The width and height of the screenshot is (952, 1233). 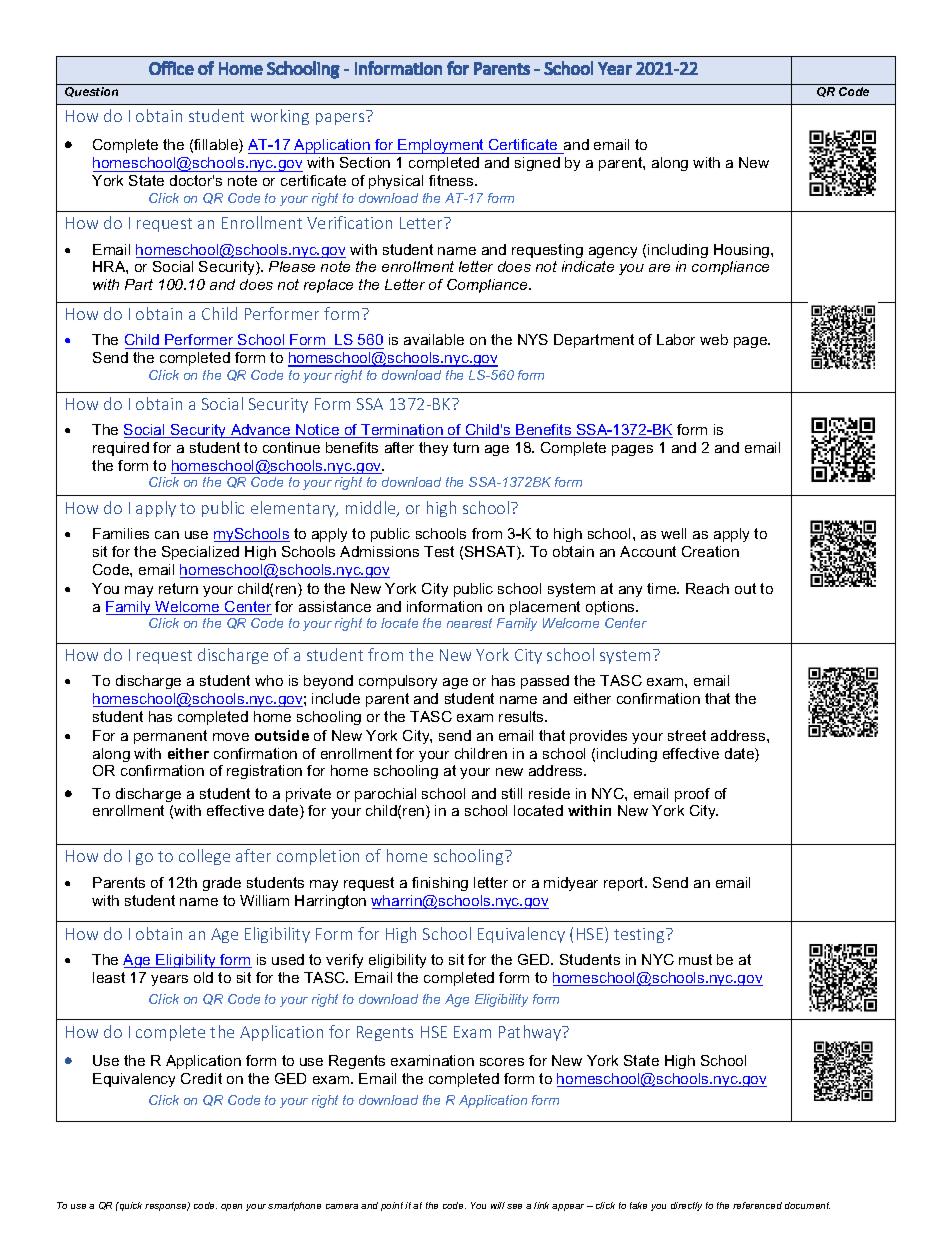 What do you see at coordinates (170, 737) in the screenshot?
I see `permanent` at bounding box center [170, 737].
